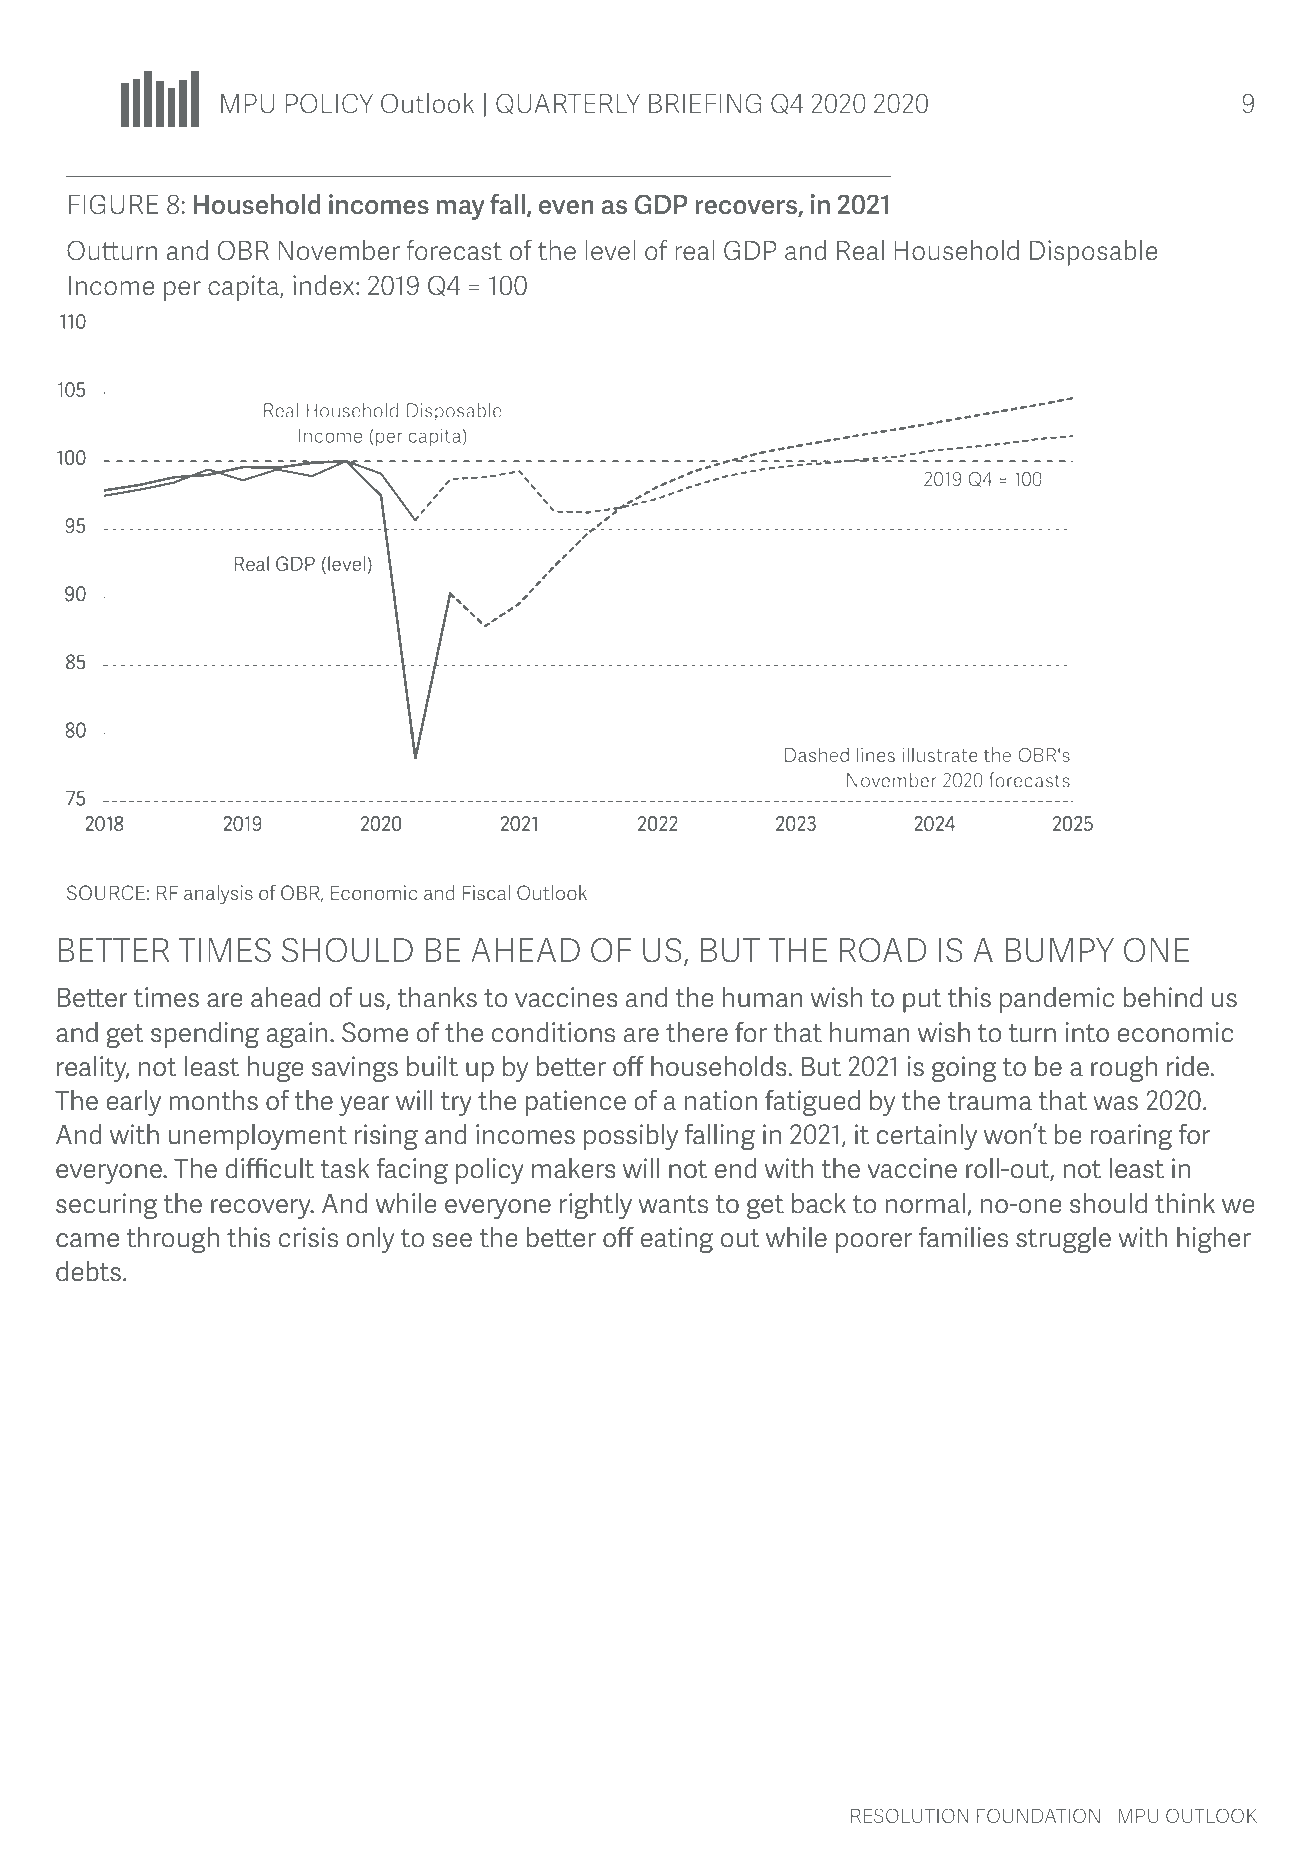 This screenshot has width=1313, height=1857. What do you see at coordinates (113, 204) in the screenshot?
I see `FIGURE` at bounding box center [113, 204].
